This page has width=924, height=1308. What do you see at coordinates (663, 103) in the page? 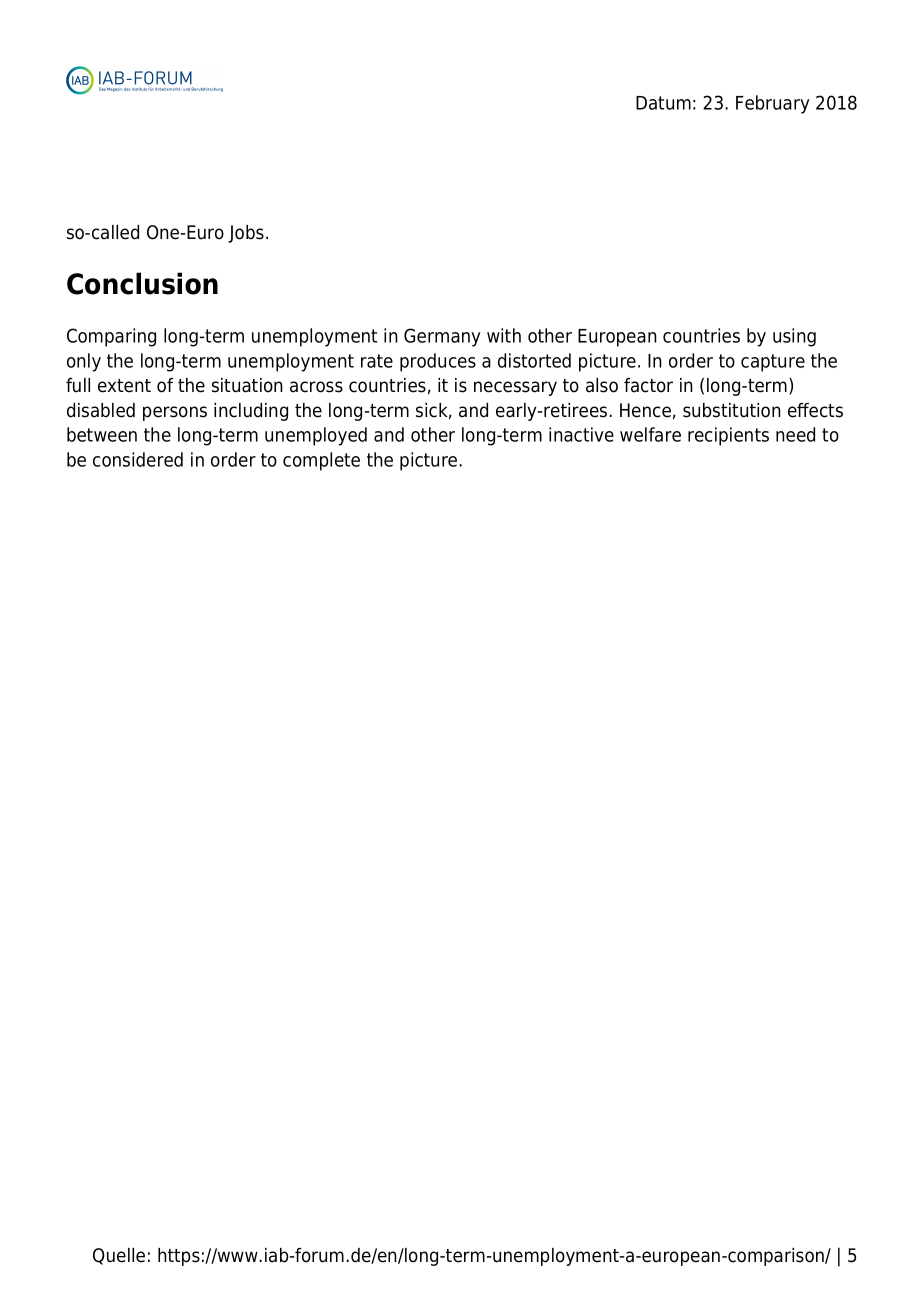
I see `Datum` at bounding box center [663, 103].
